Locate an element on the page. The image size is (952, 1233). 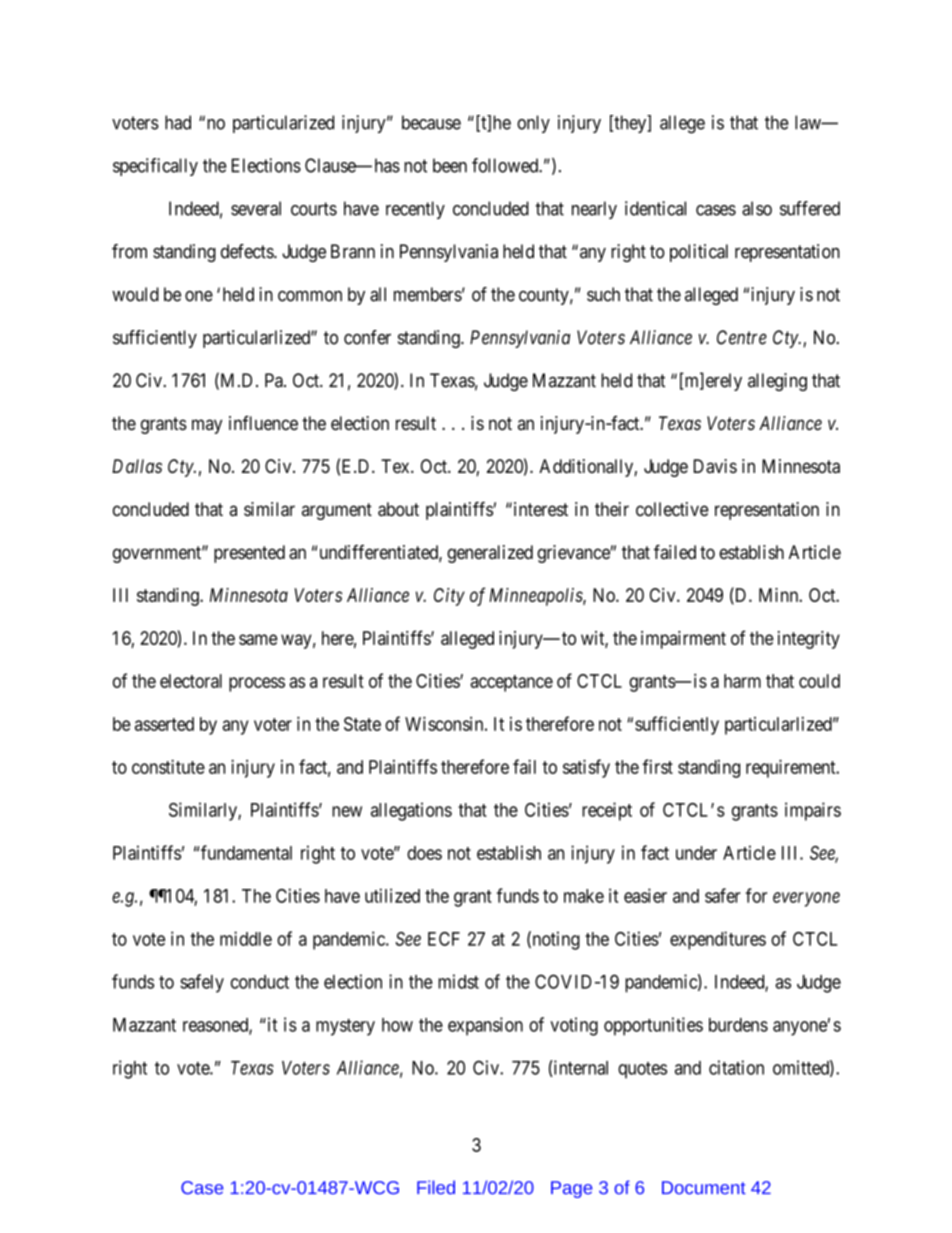
may is located at coordinates (207, 426).
